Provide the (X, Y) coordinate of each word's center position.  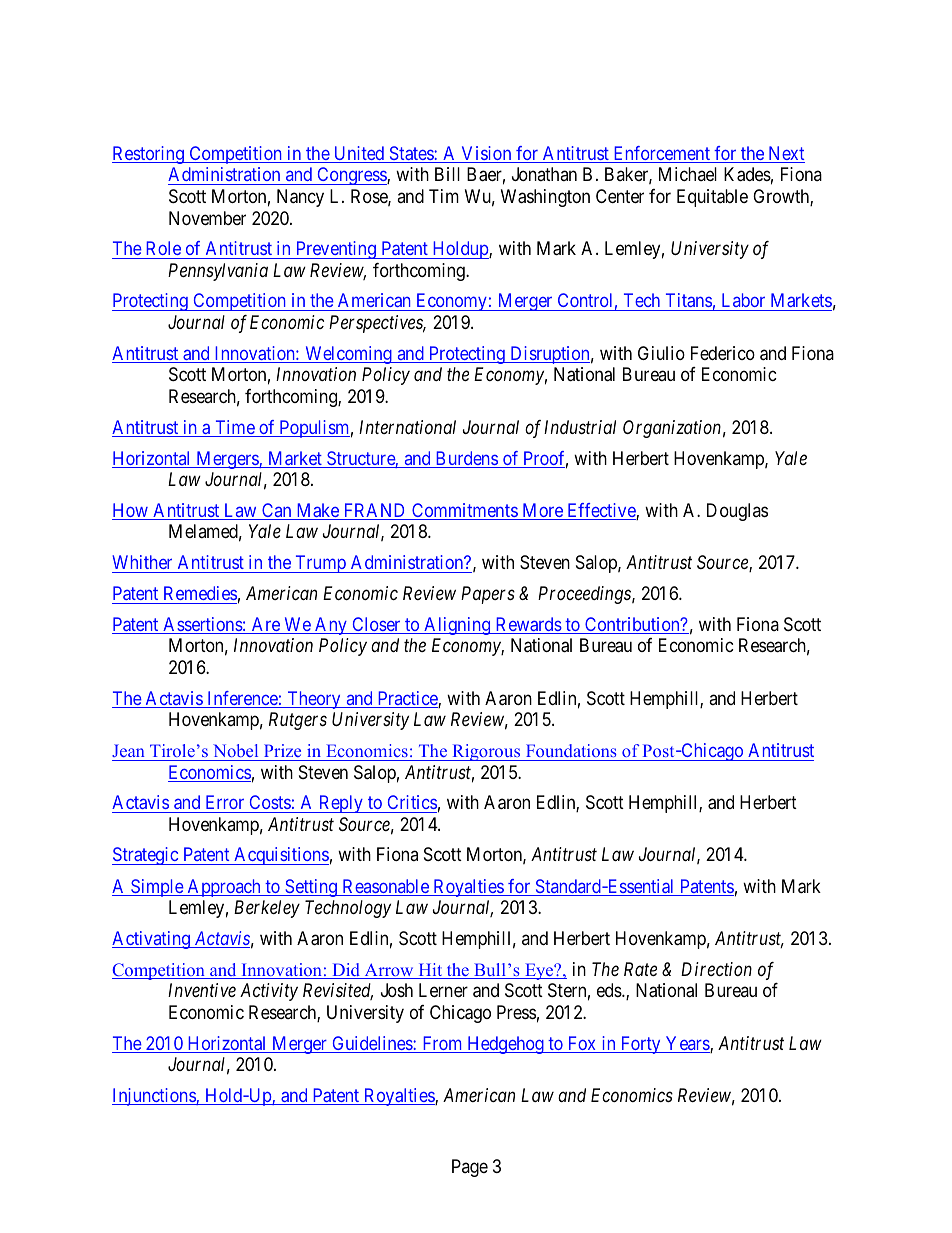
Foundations (571, 750)
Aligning (457, 626)
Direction (716, 969)
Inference (242, 699)
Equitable (712, 198)
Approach (224, 888)
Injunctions (154, 1097)
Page (470, 1168)
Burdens (466, 459)
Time (235, 428)
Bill (447, 174)
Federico (723, 353)
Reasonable (385, 887)
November (207, 218)
